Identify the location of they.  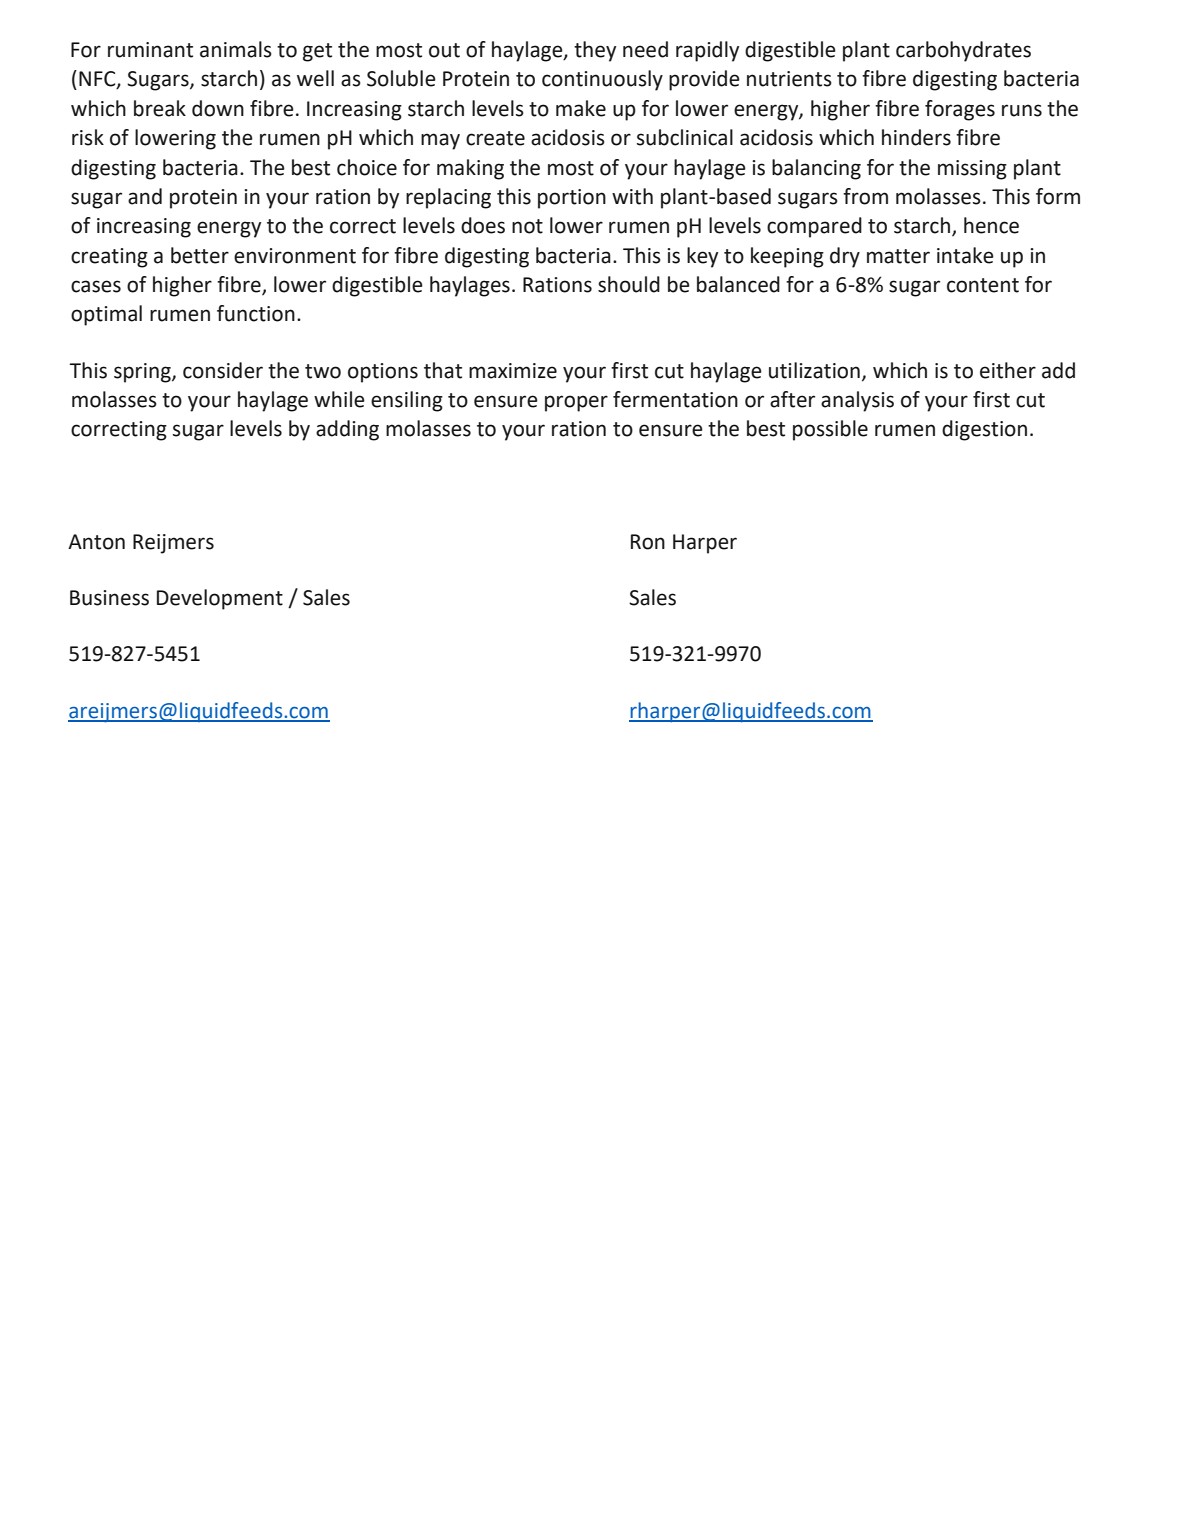
(595, 51).
